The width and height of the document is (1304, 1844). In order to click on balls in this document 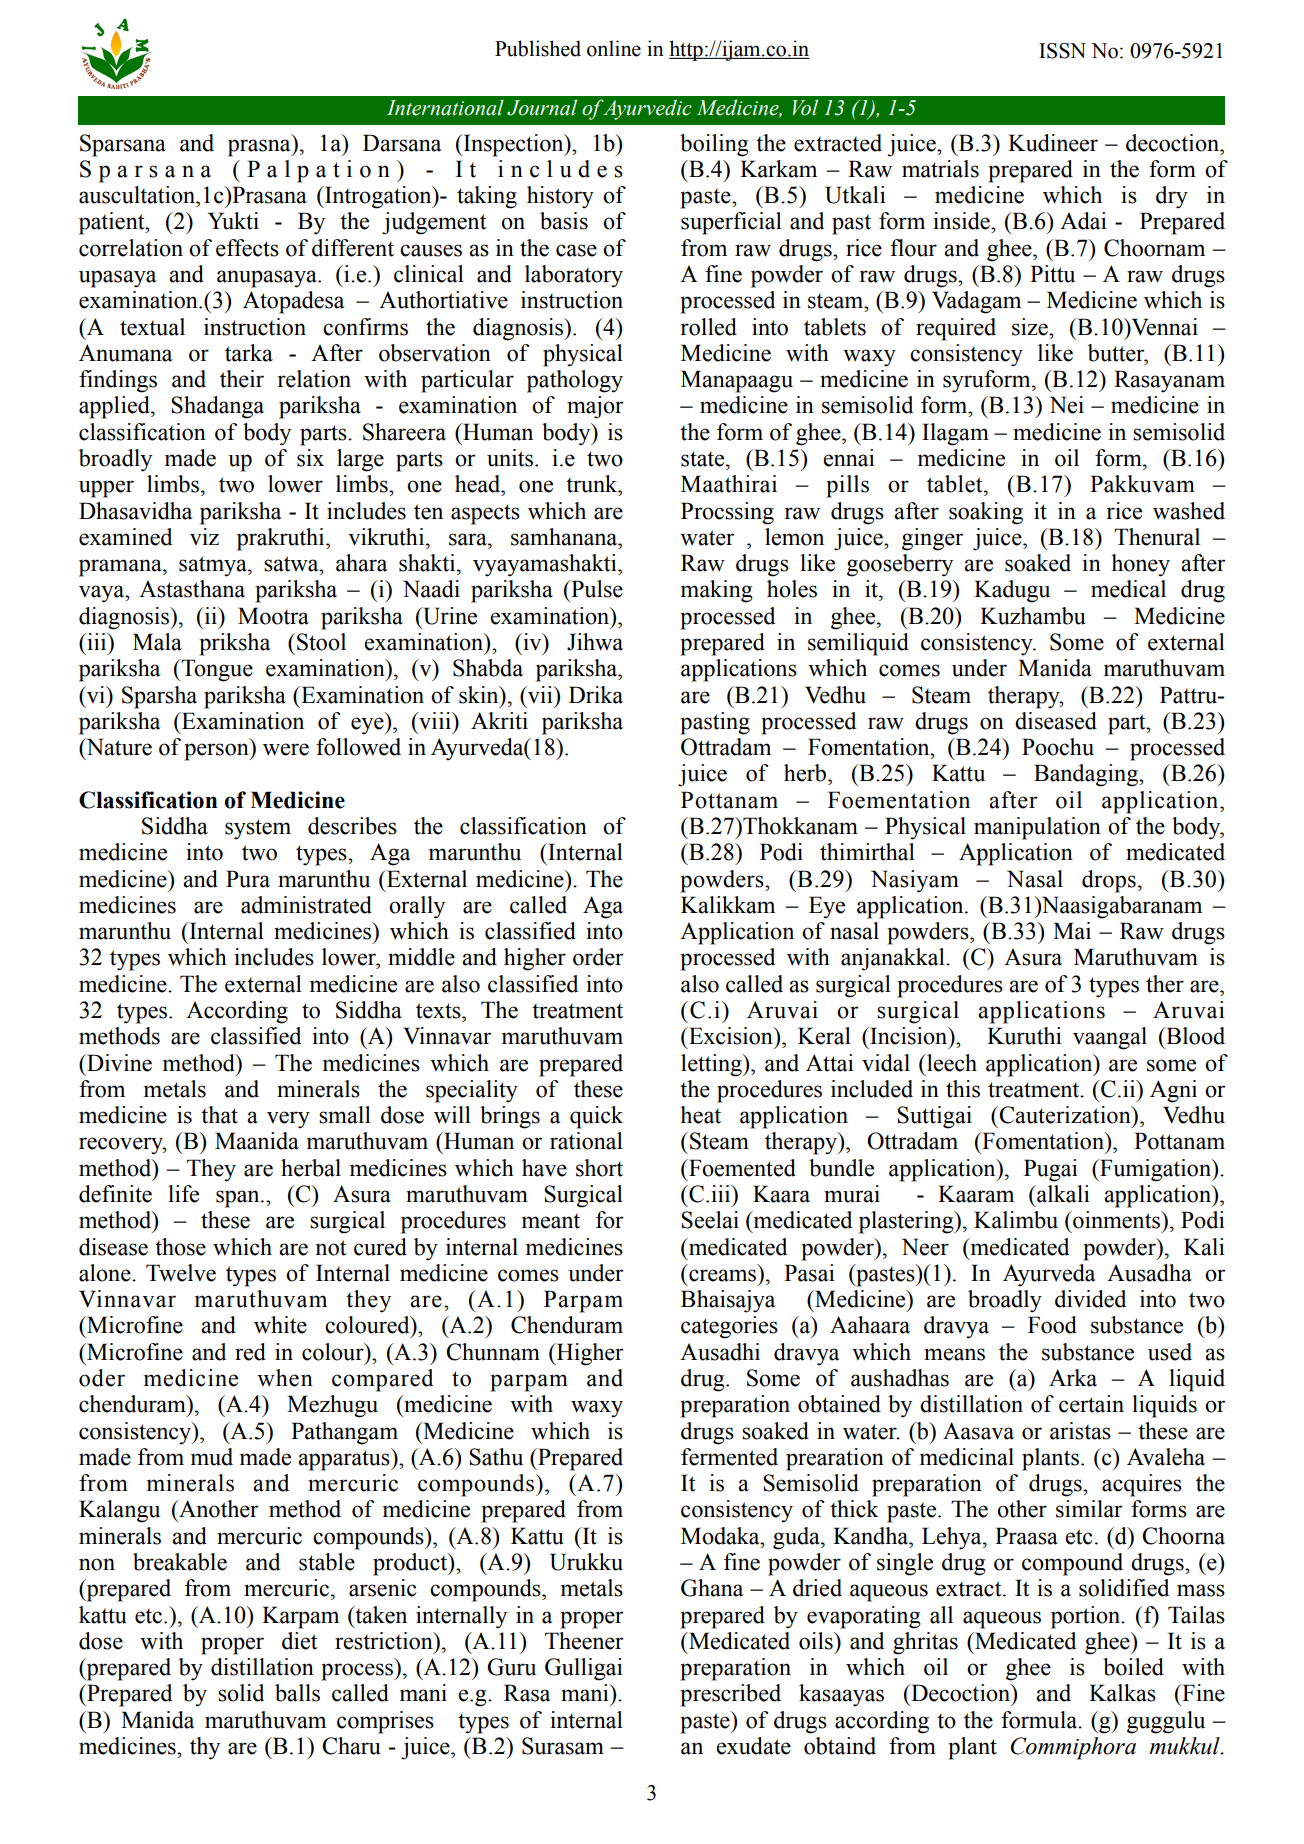, I will do `click(297, 1693)`.
